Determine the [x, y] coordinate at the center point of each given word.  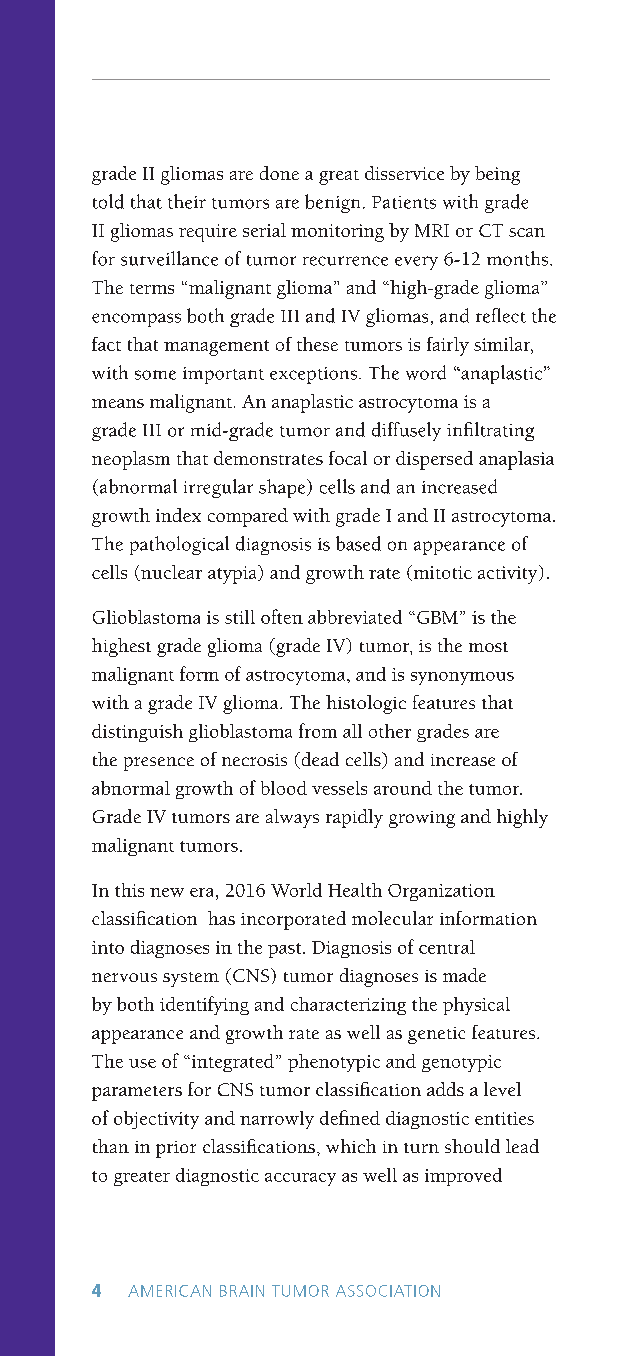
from [318, 730]
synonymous [462, 678]
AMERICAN [169, 1291]
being [497, 175]
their [187, 201]
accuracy [300, 1179]
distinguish [137, 733]
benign [332, 203]
